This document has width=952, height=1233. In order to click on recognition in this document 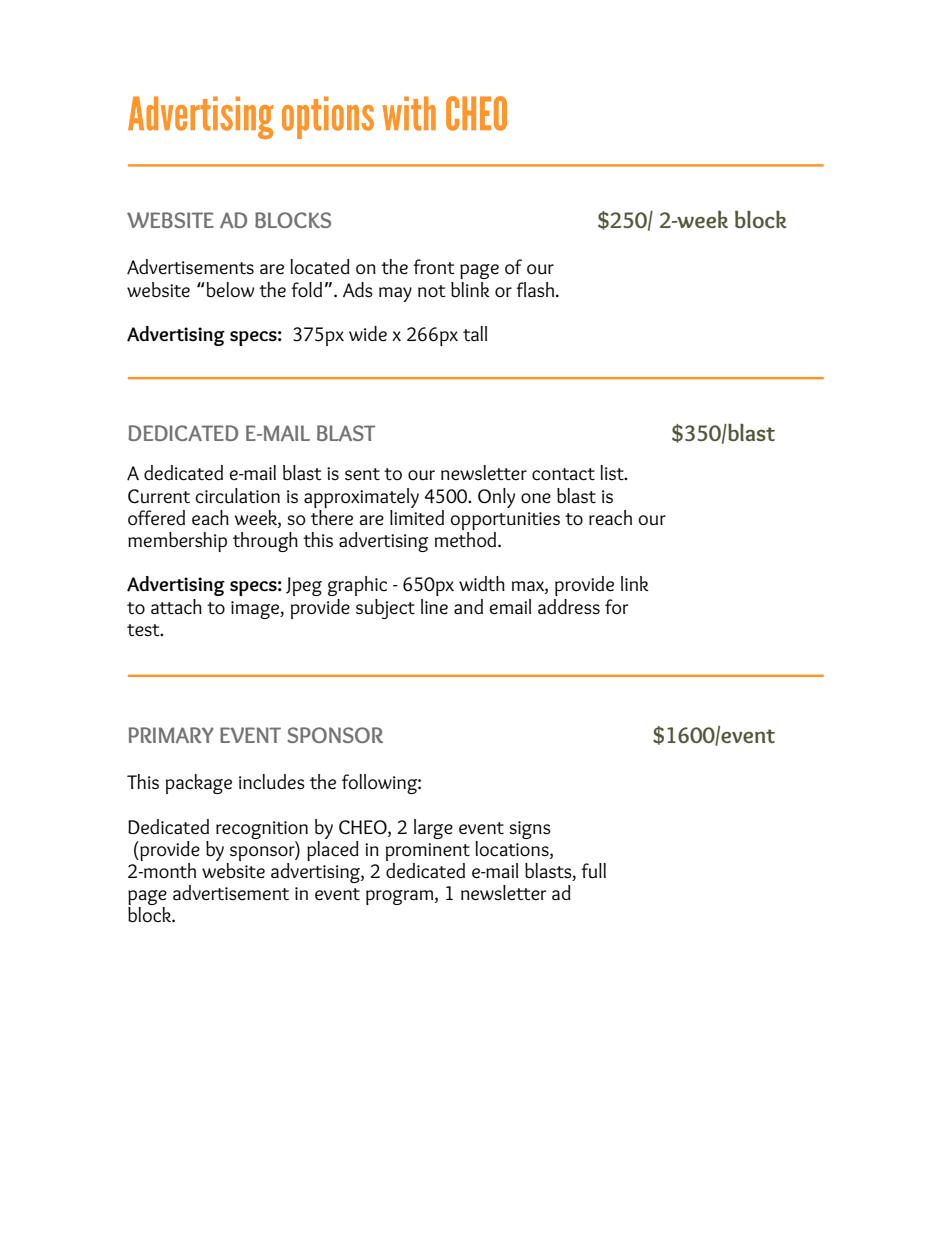, I will do `click(262, 830)`.
